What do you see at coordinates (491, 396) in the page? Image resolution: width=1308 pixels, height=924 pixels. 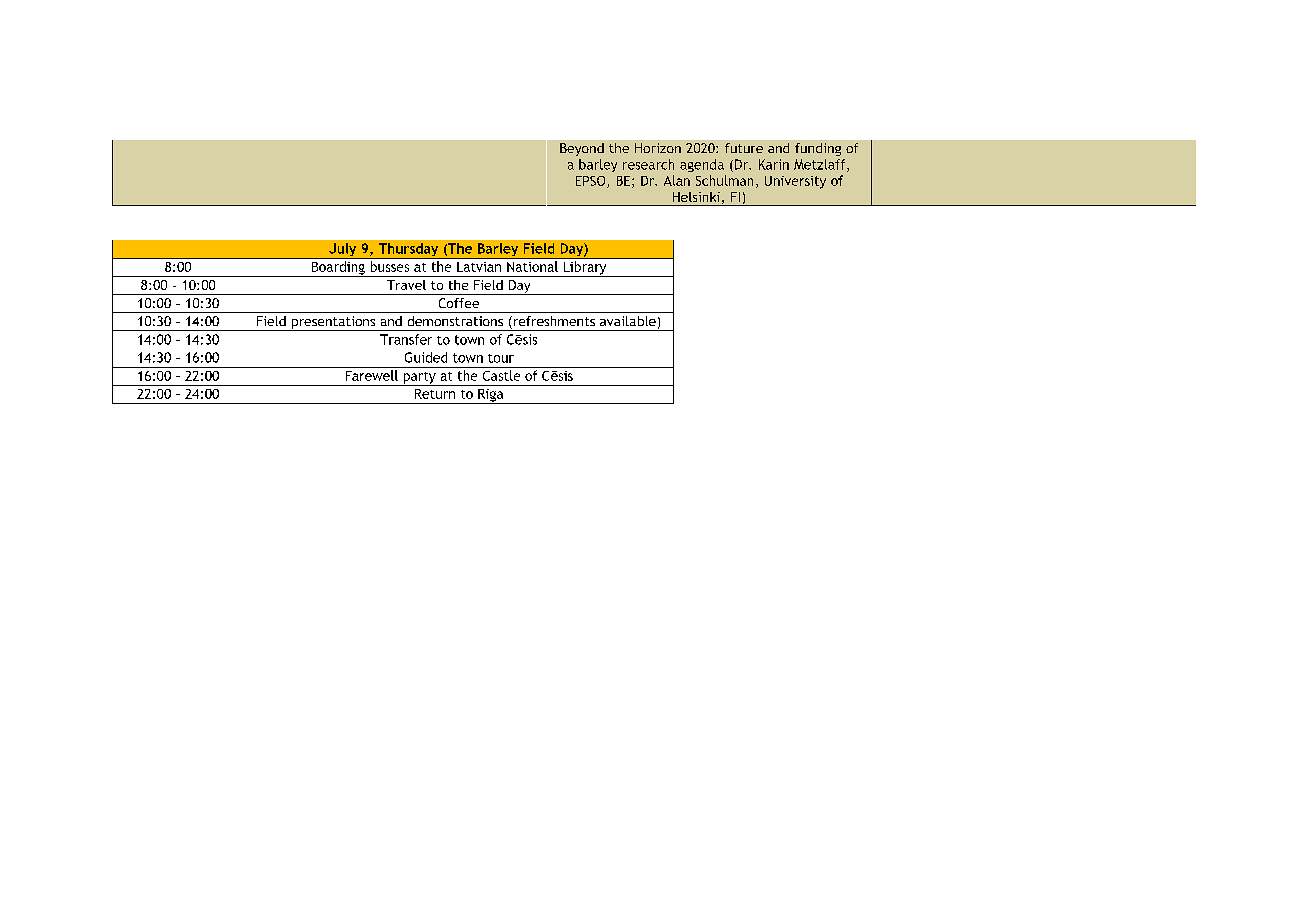 I see `Riga` at bounding box center [491, 396].
